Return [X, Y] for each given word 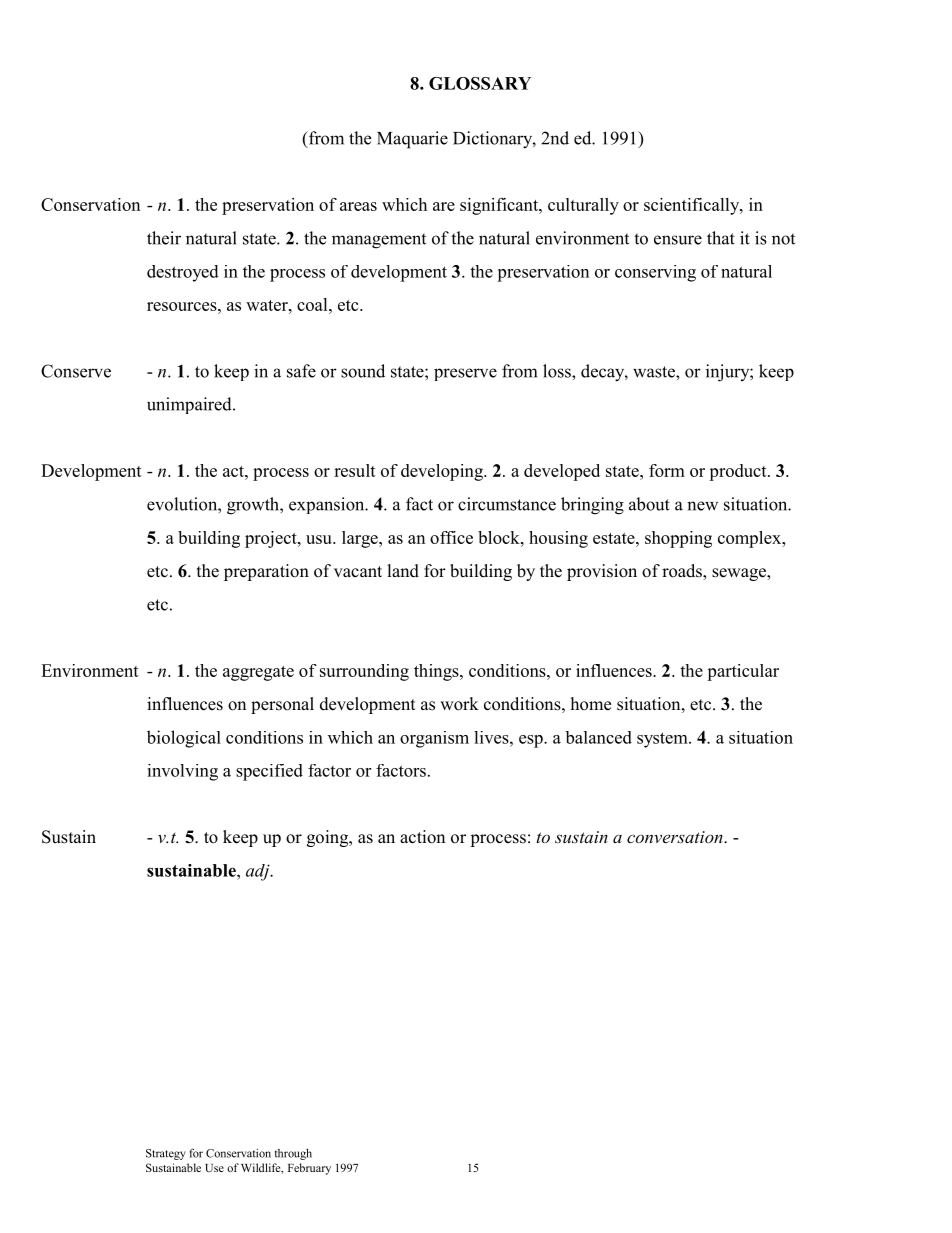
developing [443, 472]
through [293, 1154]
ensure [678, 240]
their [164, 238]
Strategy [166, 1154]
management [379, 241]
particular [743, 672]
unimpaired [190, 405]
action [422, 837]
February [309, 1169]
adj [259, 872]
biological [184, 739]
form [667, 470]
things [437, 672]
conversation [676, 837]
